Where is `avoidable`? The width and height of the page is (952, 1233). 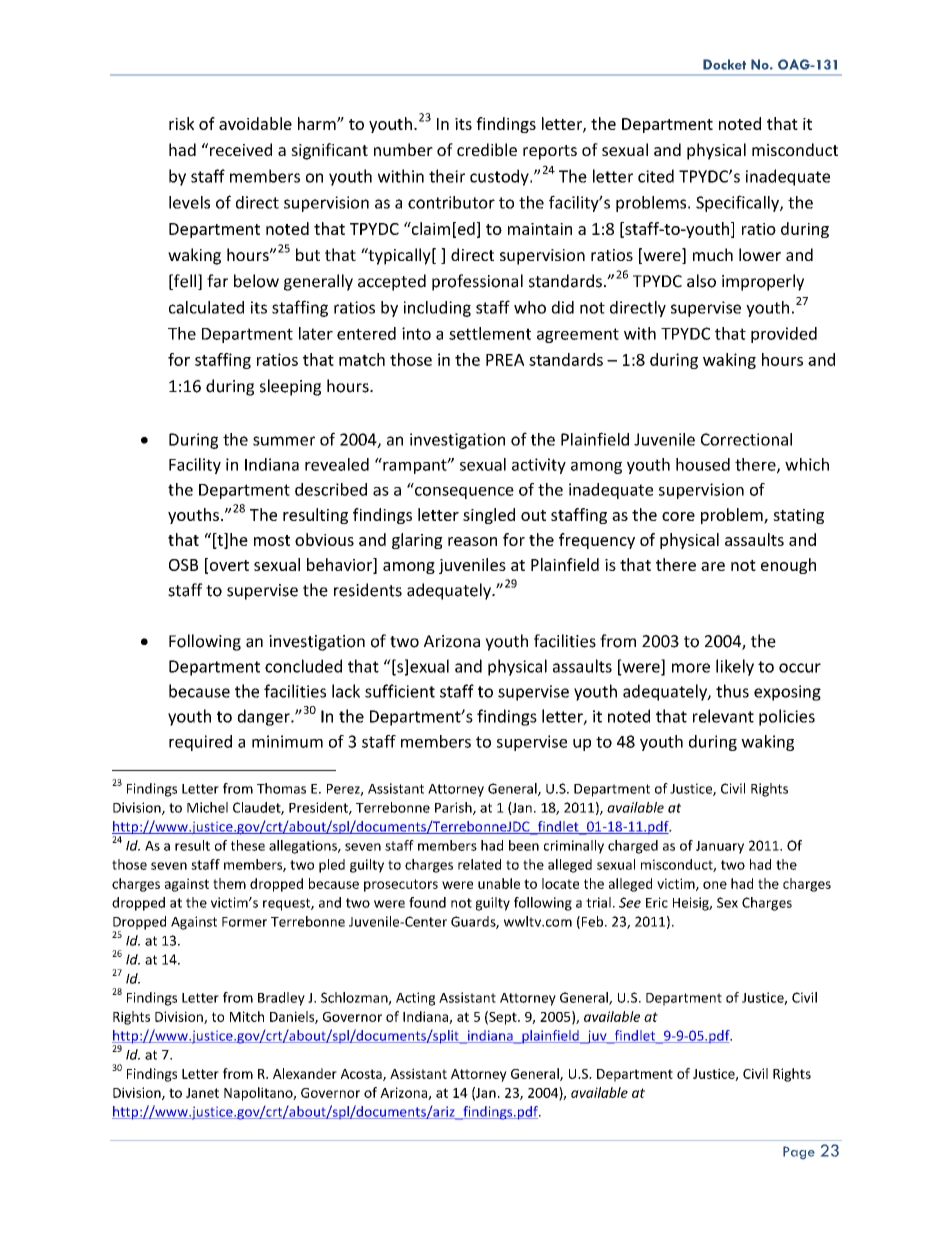
avoidable is located at coordinates (255, 123).
